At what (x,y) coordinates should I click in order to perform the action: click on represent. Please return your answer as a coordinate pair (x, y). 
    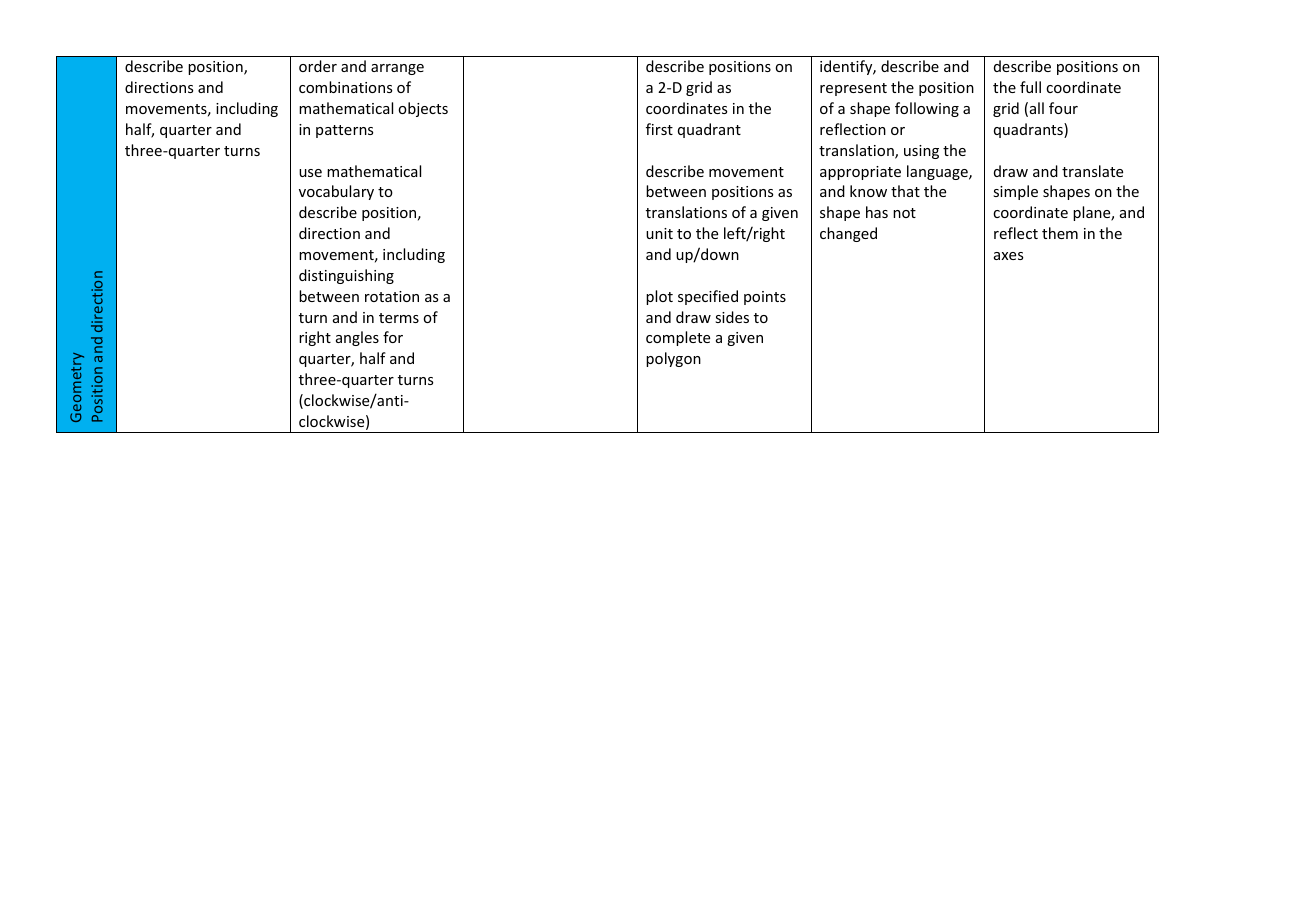
    Looking at the image, I should click on (853, 89).
